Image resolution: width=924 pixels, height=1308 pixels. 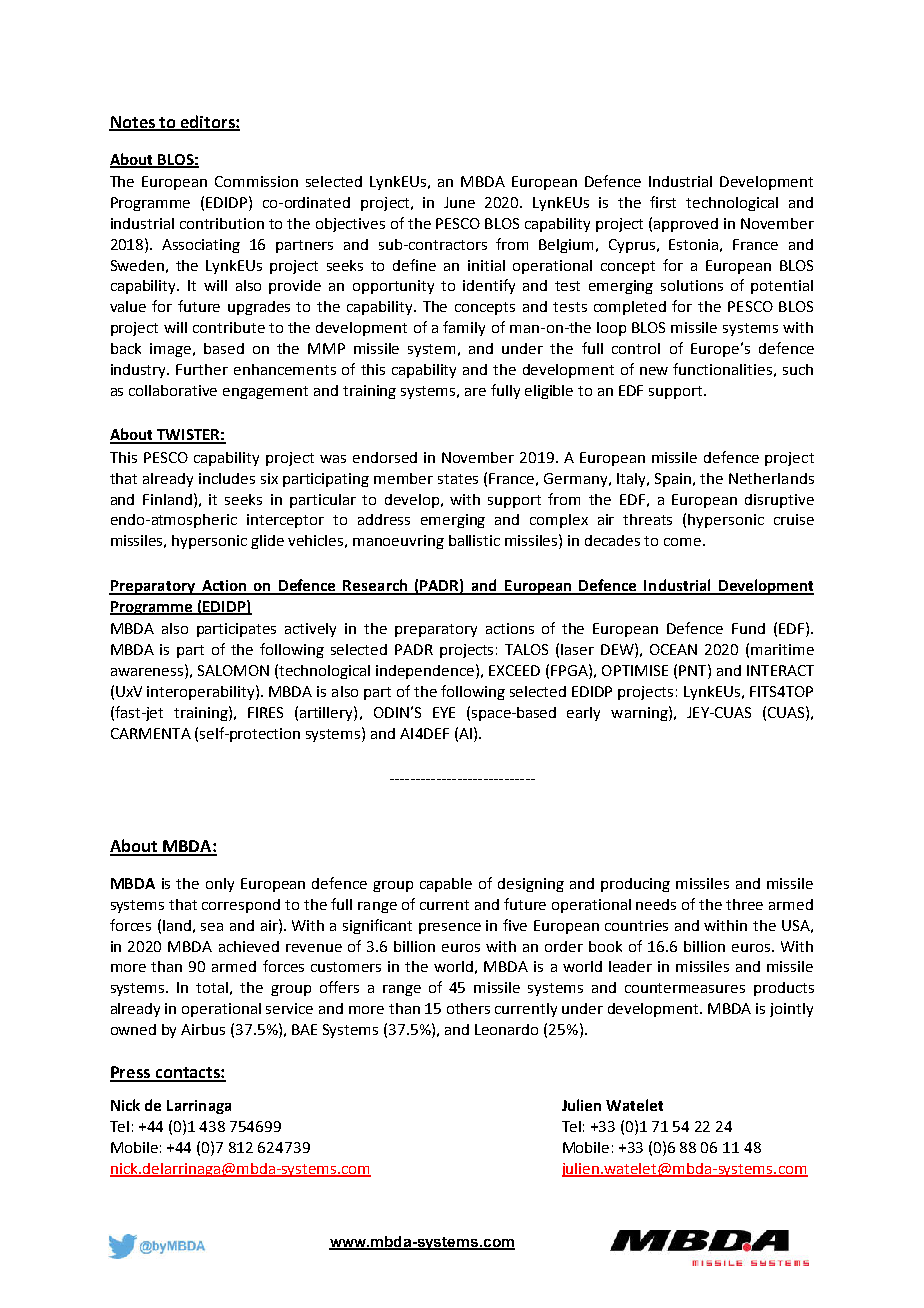 What do you see at coordinates (632, 480) in the screenshot?
I see `Italy` at bounding box center [632, 480].
